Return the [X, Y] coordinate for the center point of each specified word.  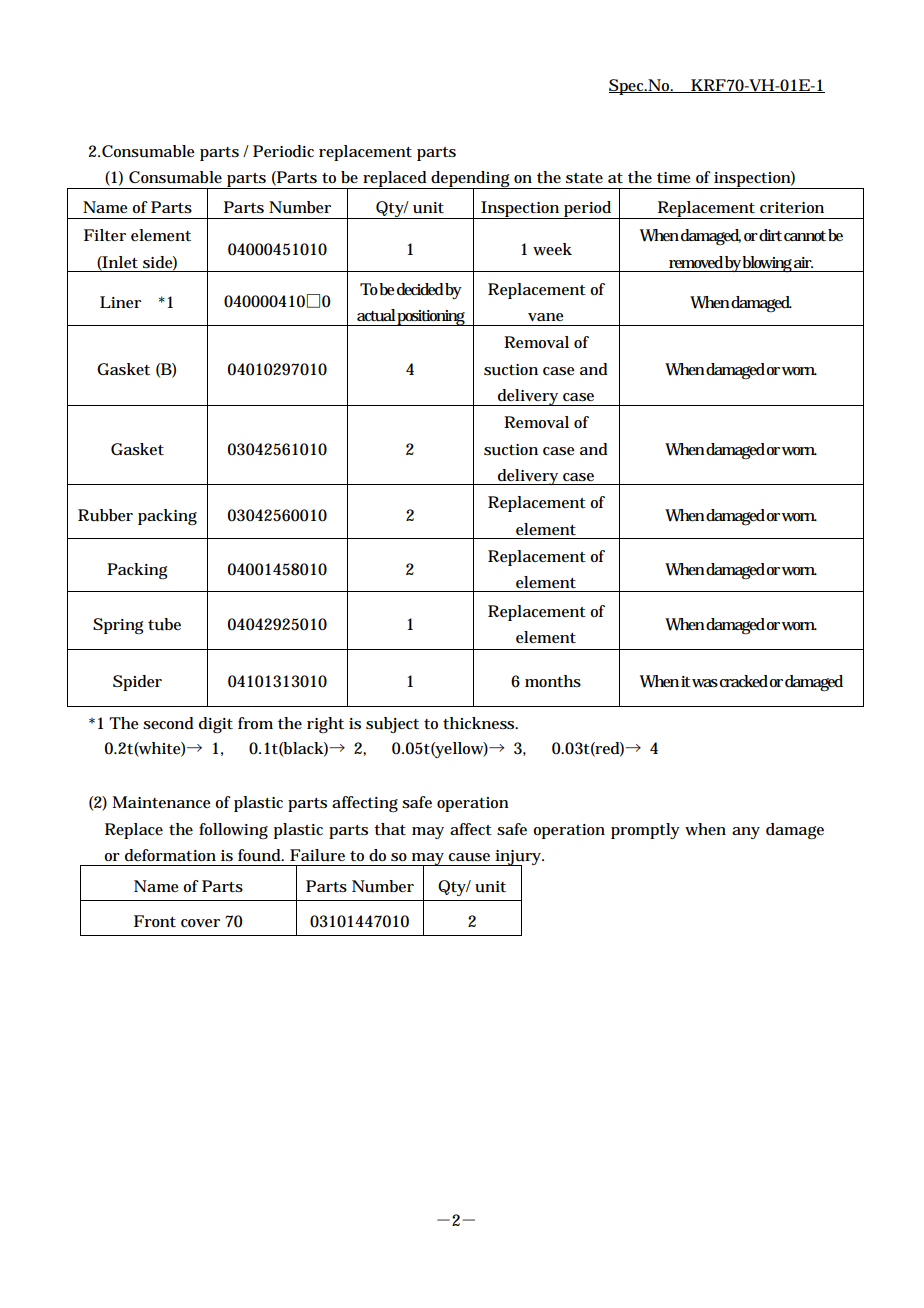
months [553, 681]
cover [200, 923]
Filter [105, 235]
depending [470, 180]
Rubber [105, 515]
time [674, 177]
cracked [744, 681]
